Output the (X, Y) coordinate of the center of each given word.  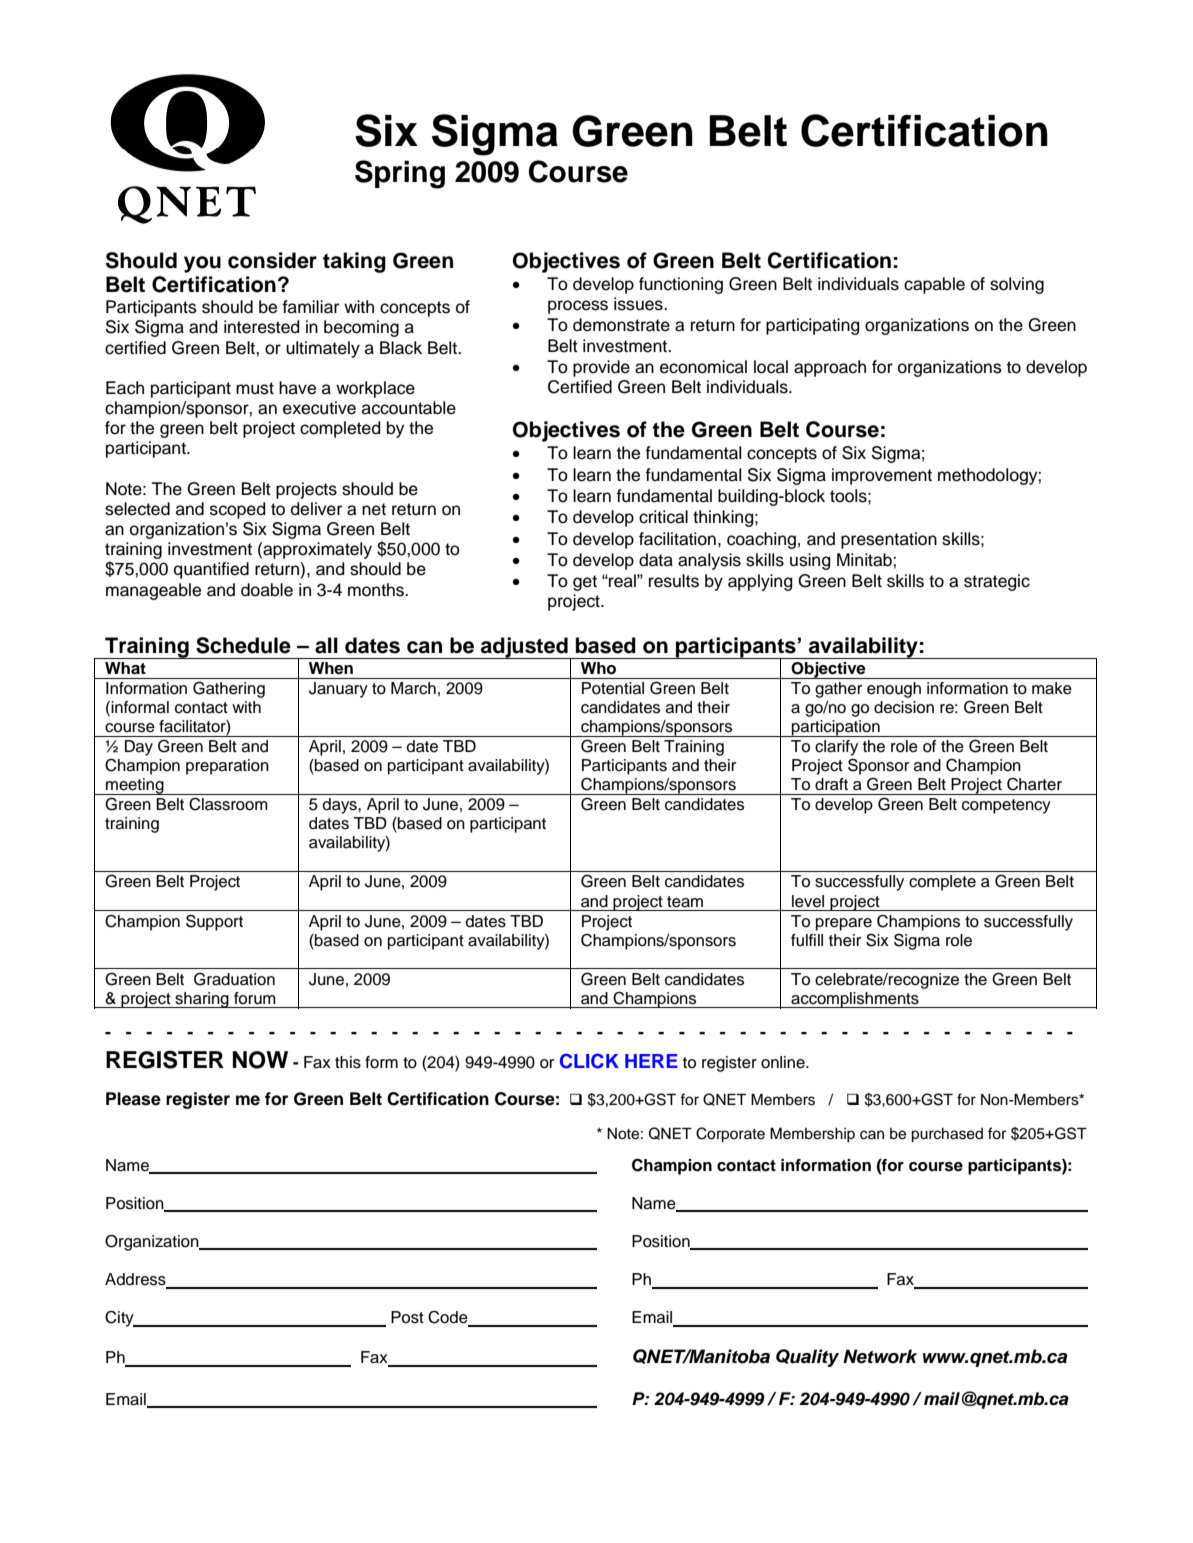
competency (1006, 806)
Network (880, 1356)
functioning (681, 285)
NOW (260, 1060)
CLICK (589, 1061)
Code (449, 1318)
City (120, 1318)
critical (663, 517)
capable (934, 285)
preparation (227, 767)
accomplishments (855, 1000)
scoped (238, 510)
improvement (882, 476)
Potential (613, 688)
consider (272, 260)
